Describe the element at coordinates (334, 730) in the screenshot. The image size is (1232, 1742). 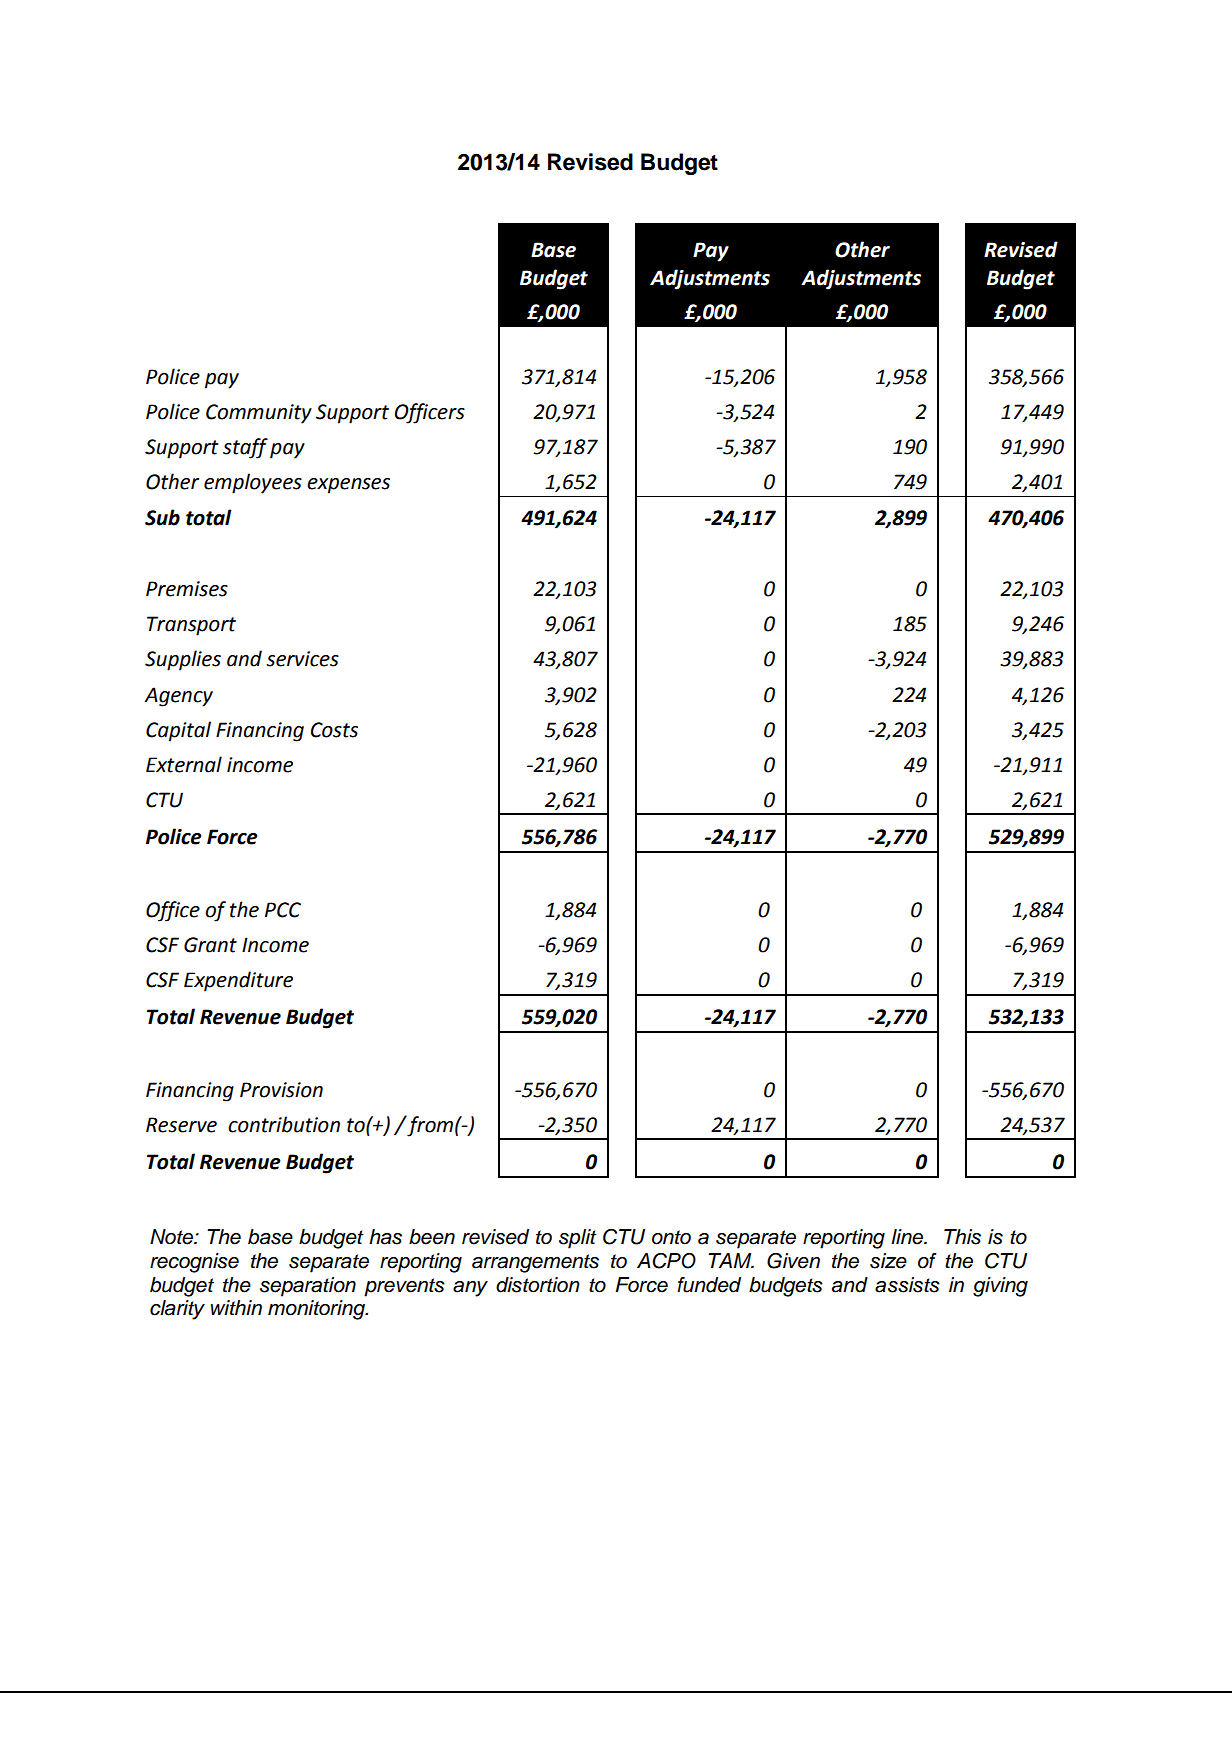
I see `Costs` at that location.
